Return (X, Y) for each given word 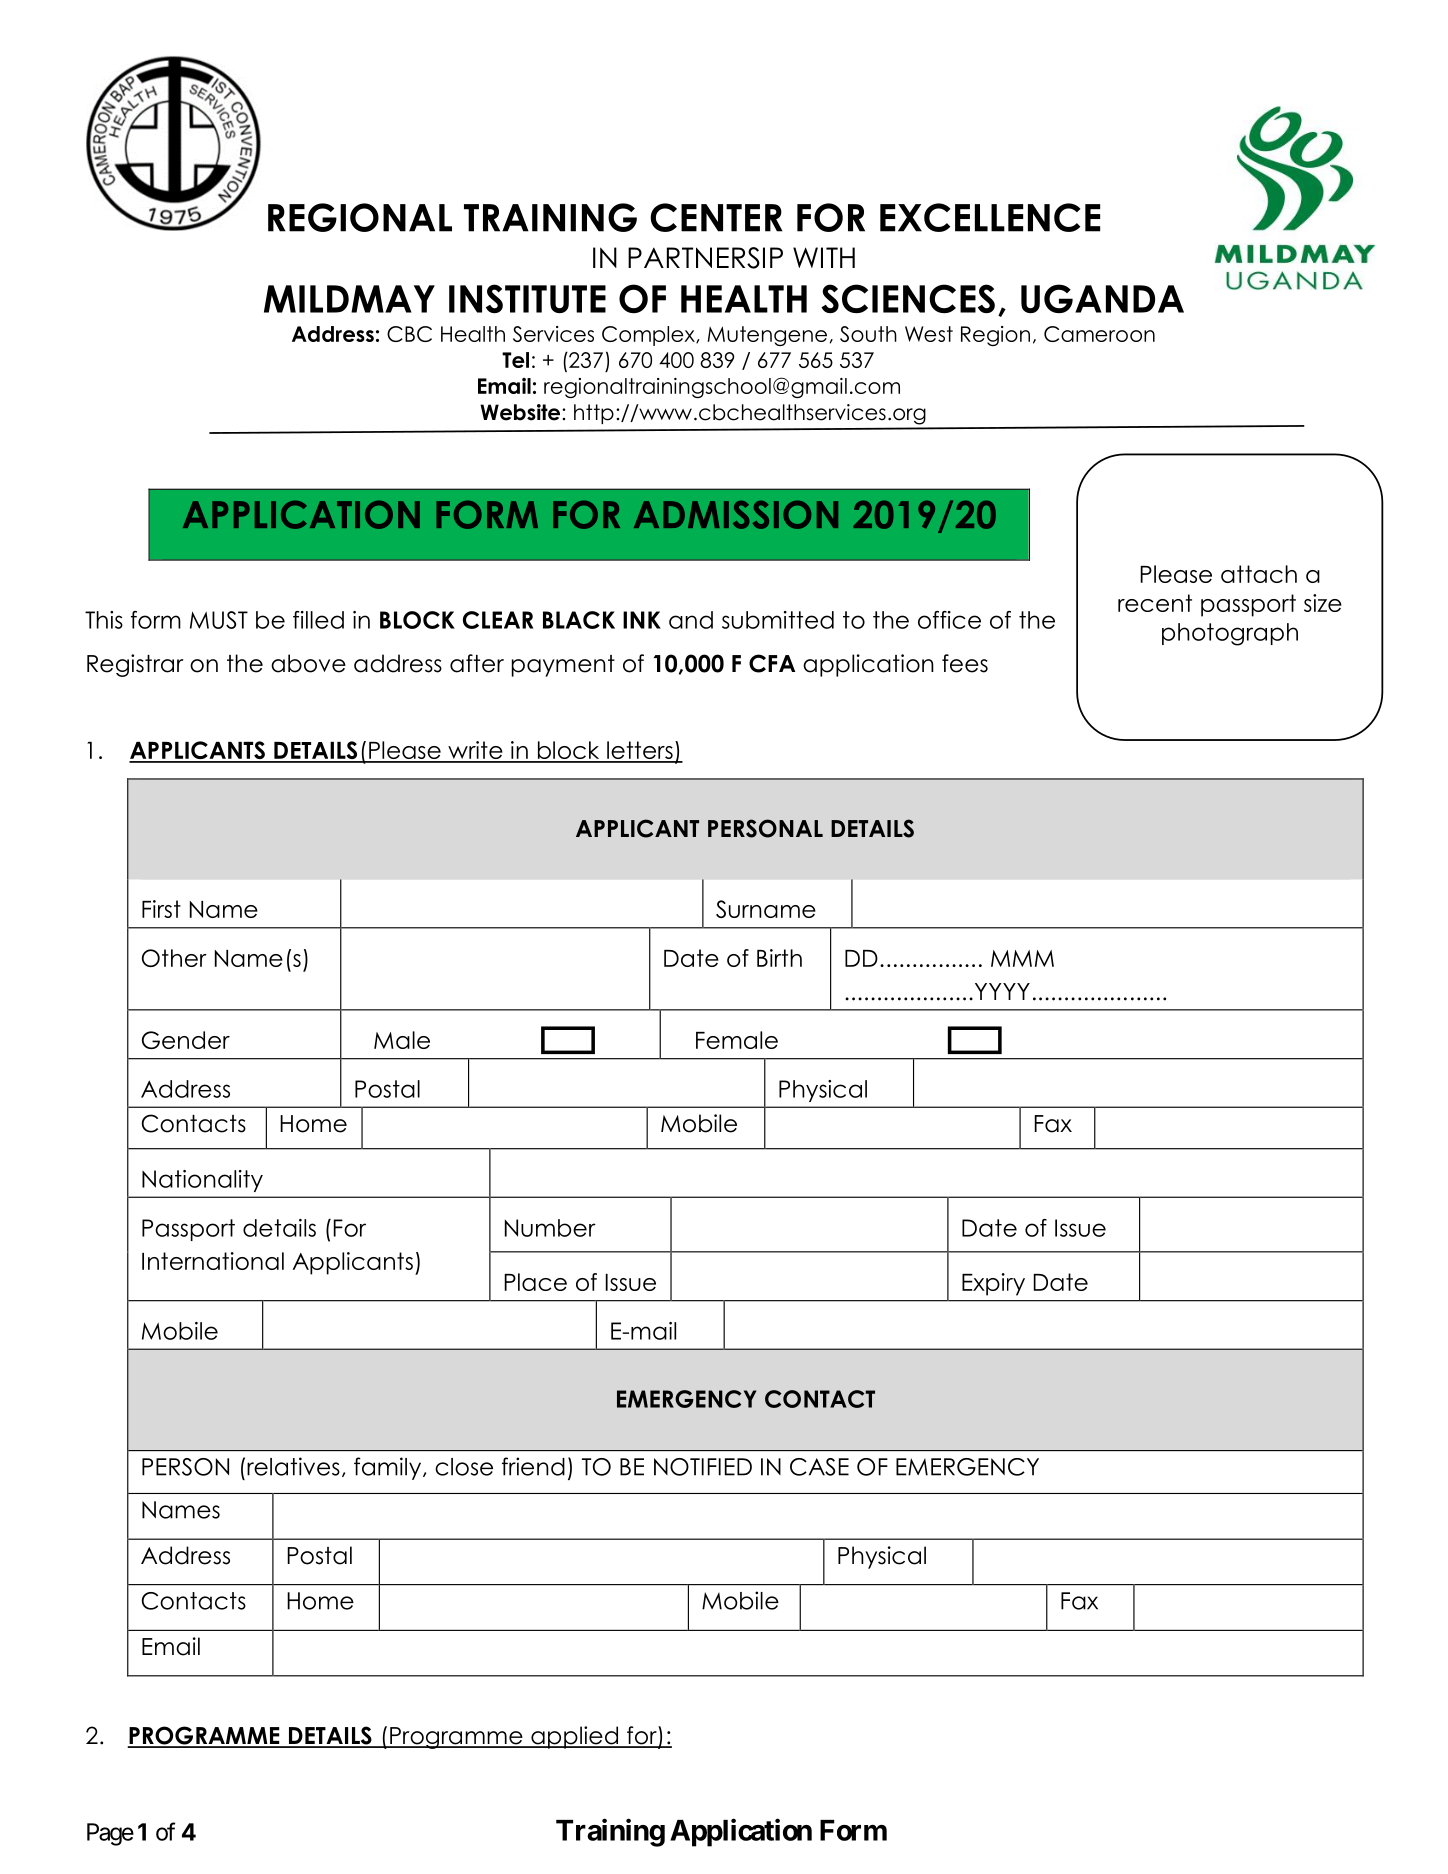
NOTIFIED (703, 1467)
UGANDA (1102, 298)
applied (574, 1737)
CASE (819, 1467)
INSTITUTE (527, 298)
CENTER (716, 217)
